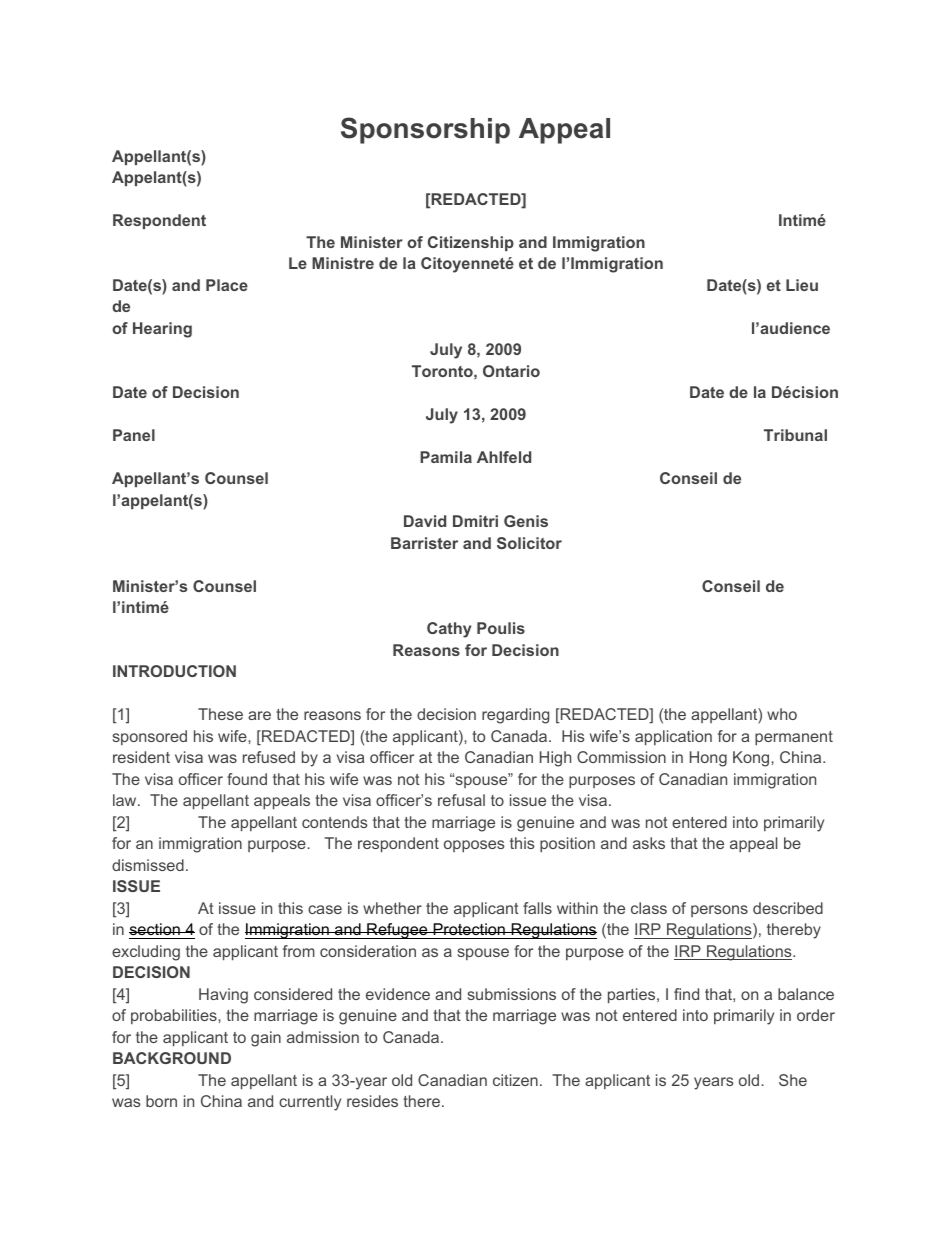 The width and height of the document is (952, 1233). Describe the element at coordinates (782, 714) in the document. I see `who` at that location.
